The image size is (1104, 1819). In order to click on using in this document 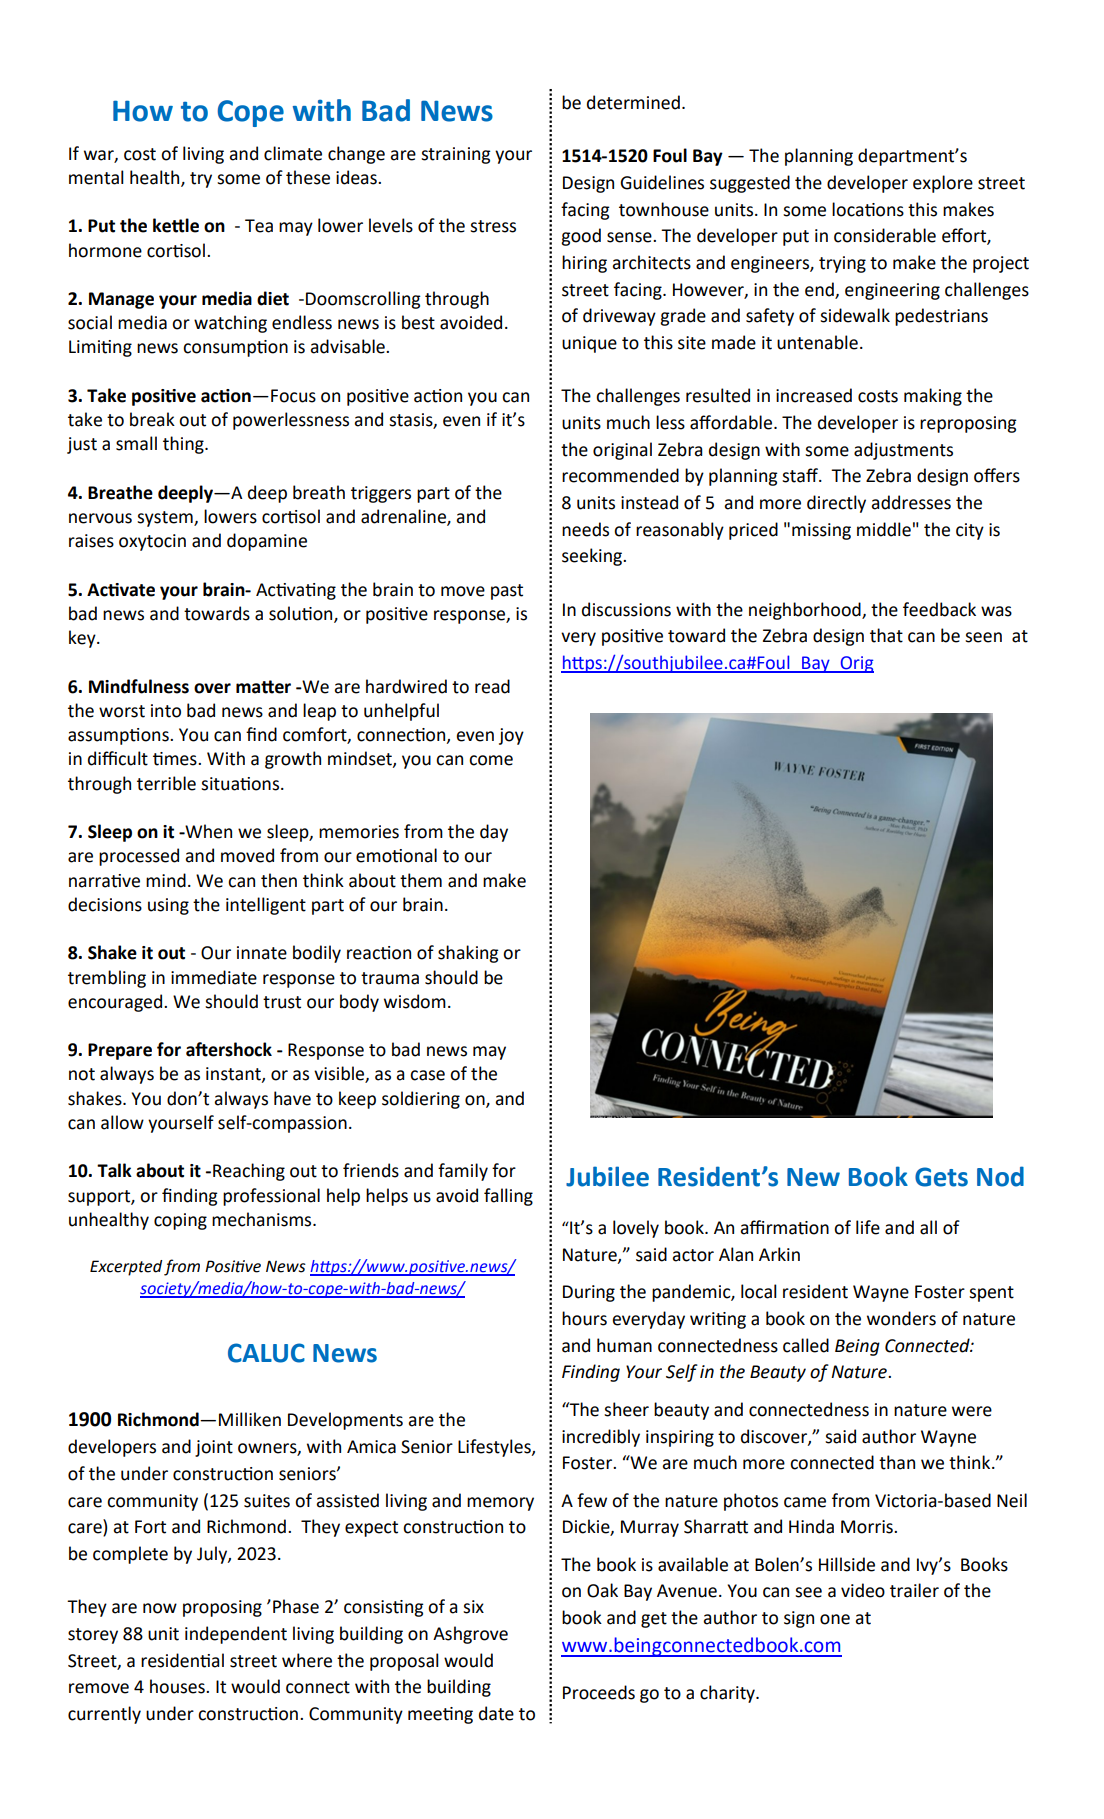, I will do `click(168, 906)`.
